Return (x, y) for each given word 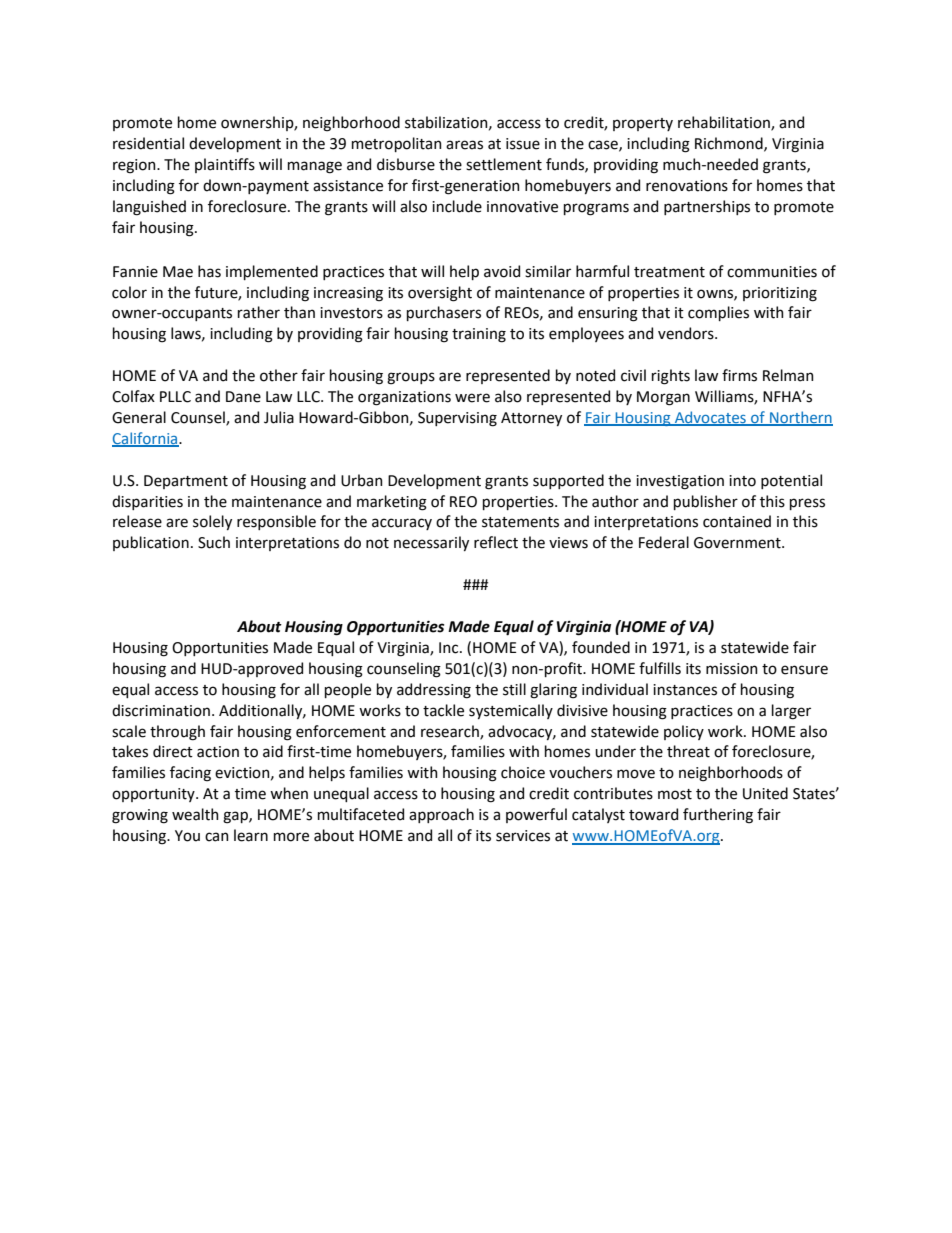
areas (464, 145)
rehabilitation (725, 123)
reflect (496, 542)
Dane (243, 397)
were (472, 398)
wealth (195, 814)
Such (214, 542)
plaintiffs (225, 165)
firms (739, 375)
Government (738, 543)
